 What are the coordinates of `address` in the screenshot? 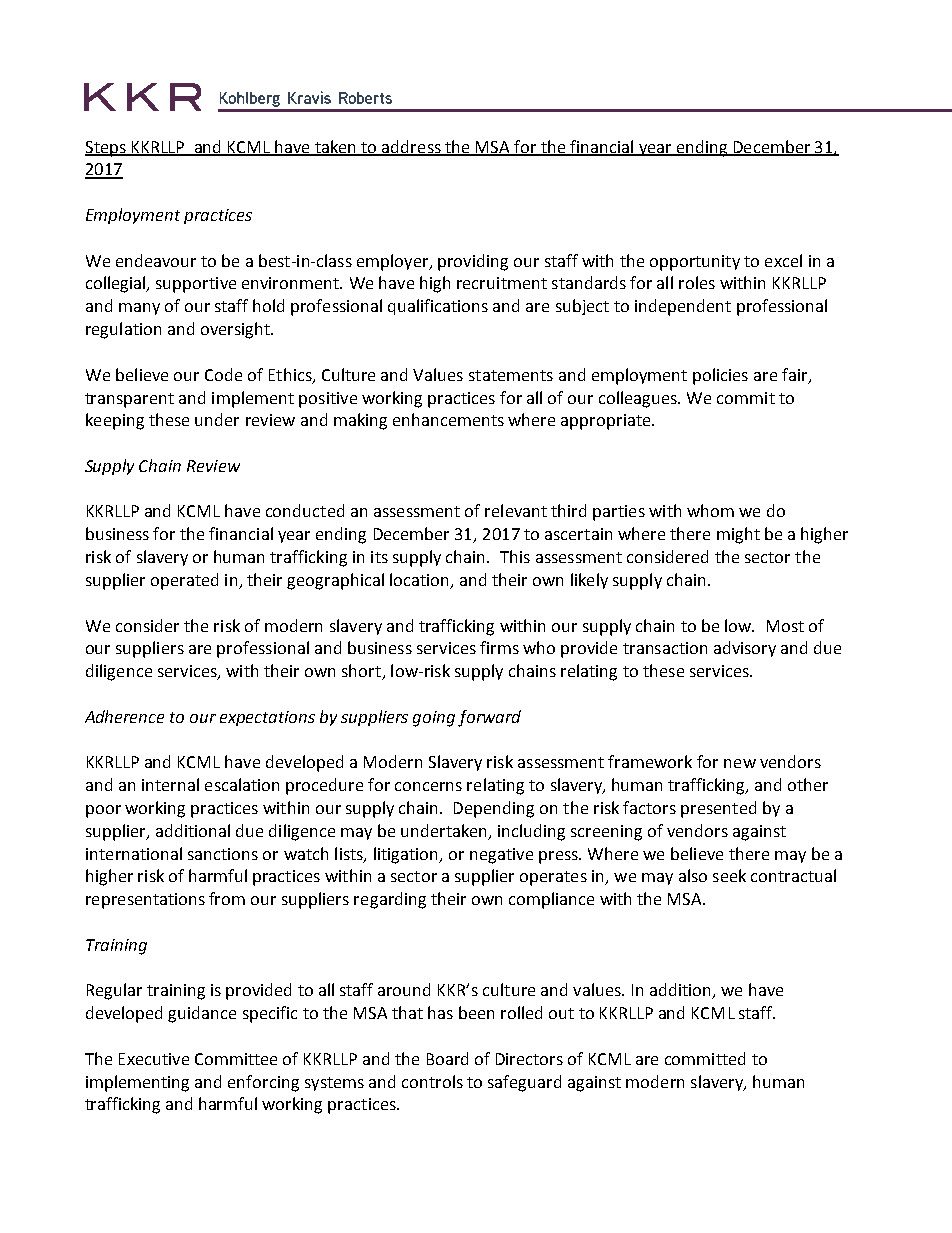 It's located at (412, 147).
